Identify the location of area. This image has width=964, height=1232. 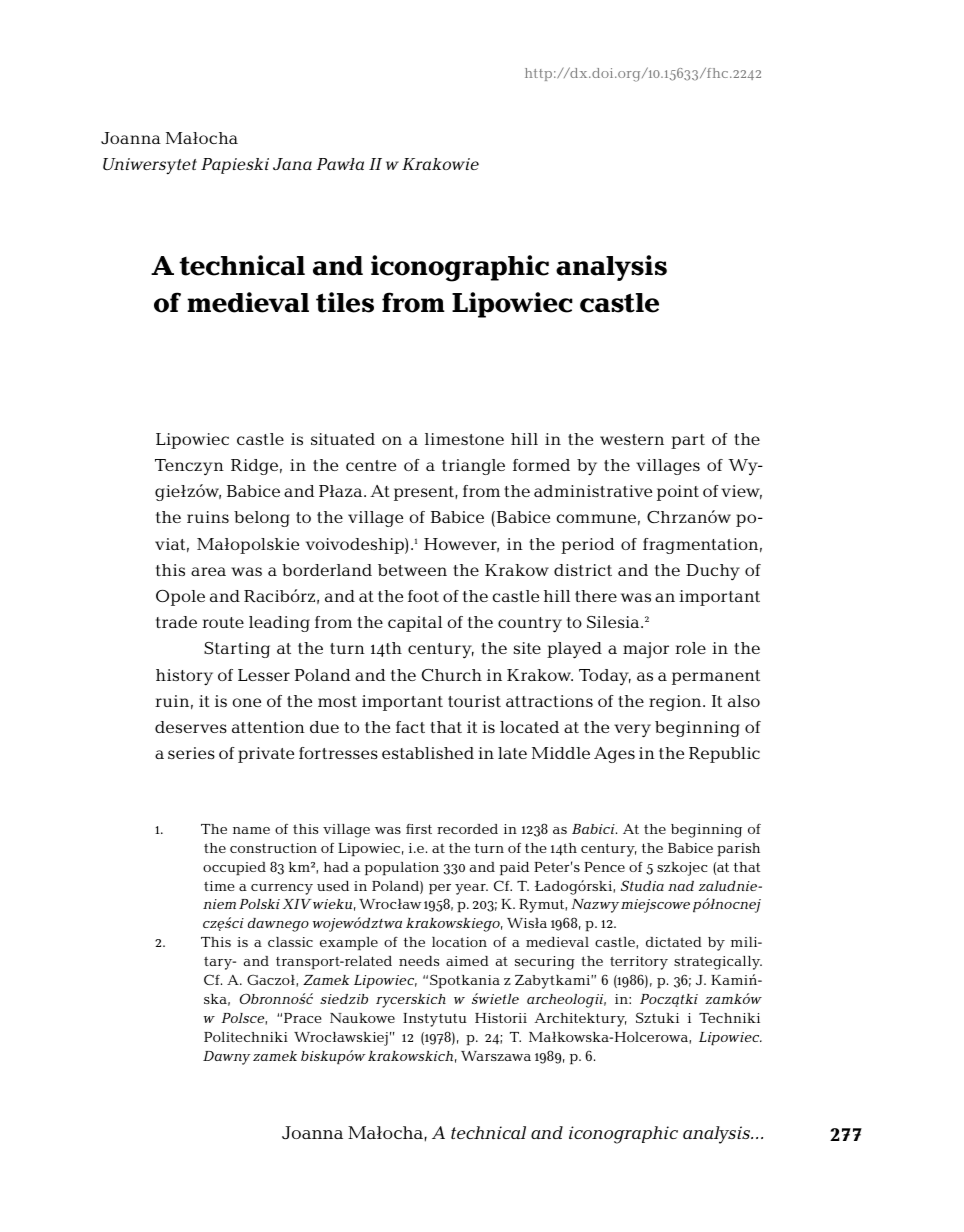
(208, 571).
